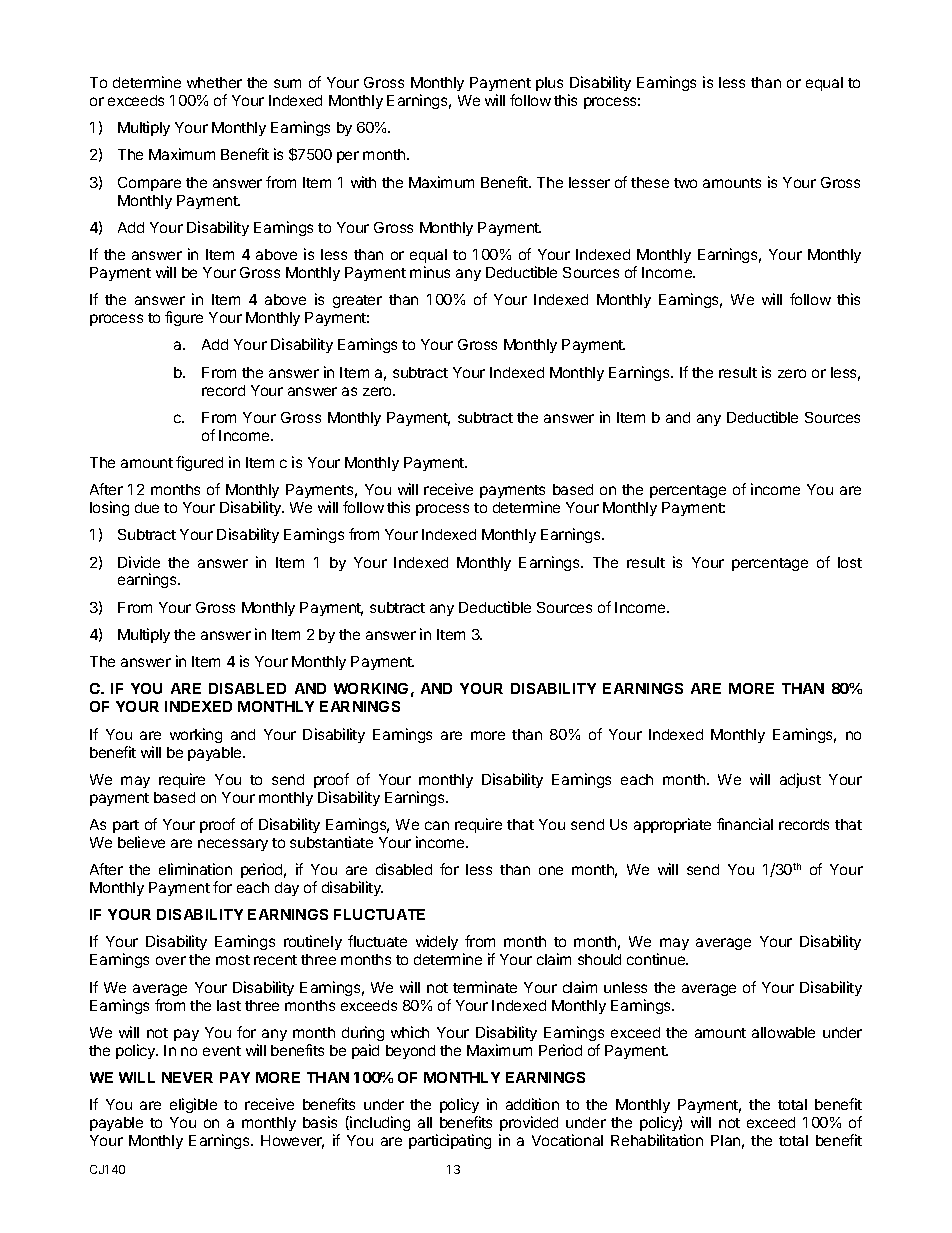 This document has height=1233, width=952. I want to click on whether, so click(214, 82).
